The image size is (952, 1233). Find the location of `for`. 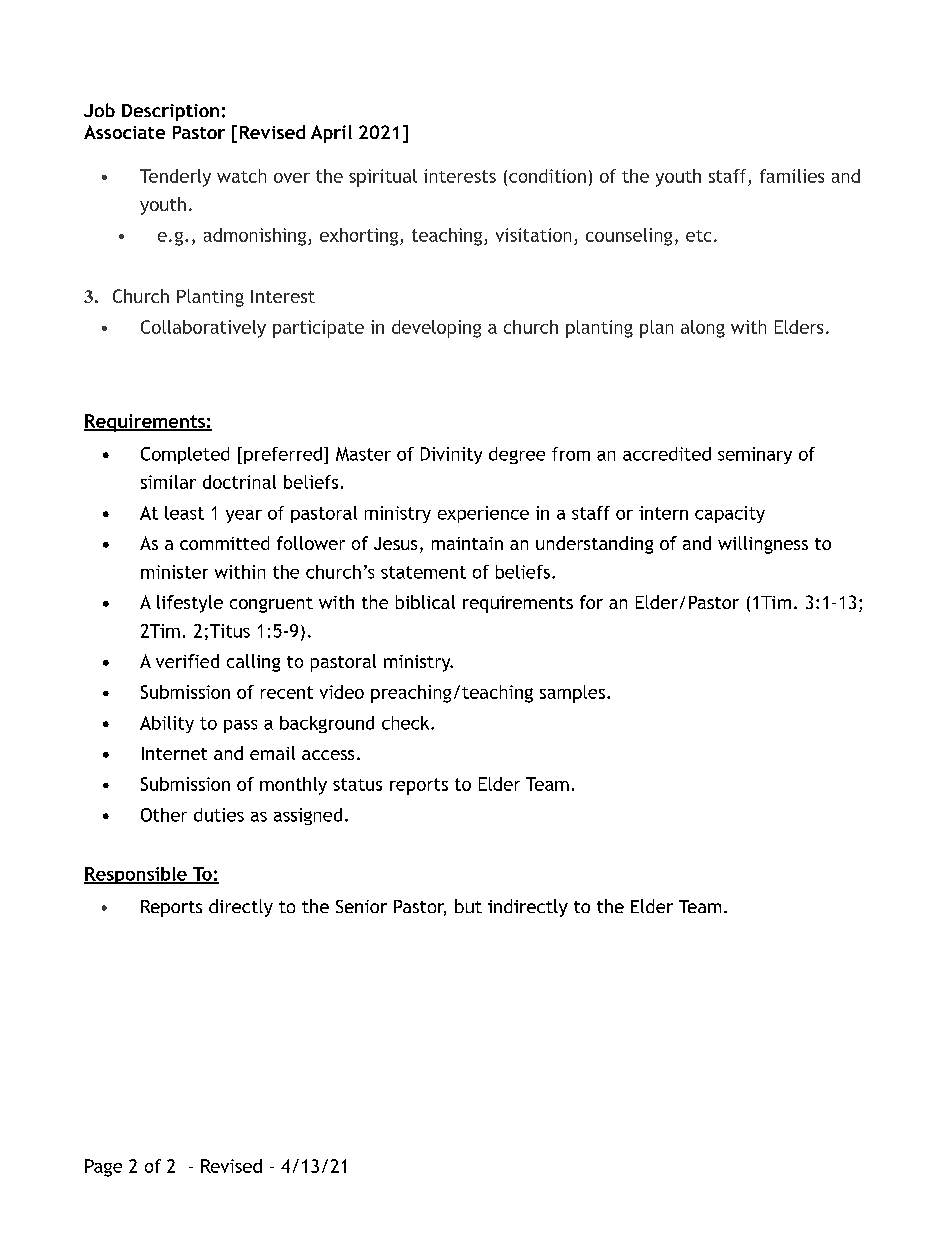

for is located at coordinates (591, 602).
